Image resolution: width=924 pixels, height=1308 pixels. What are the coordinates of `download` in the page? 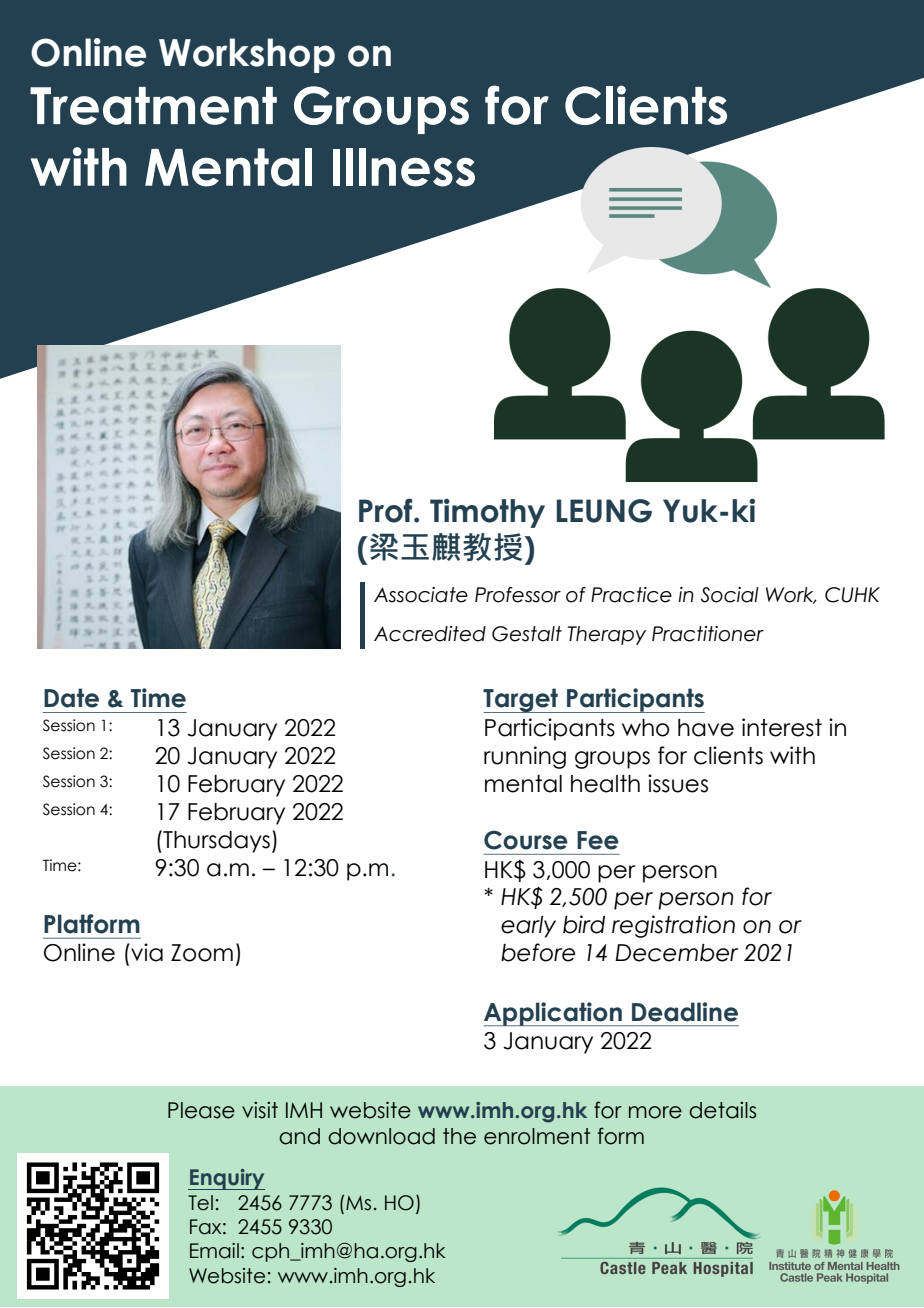 It's located at (381, 1136).
